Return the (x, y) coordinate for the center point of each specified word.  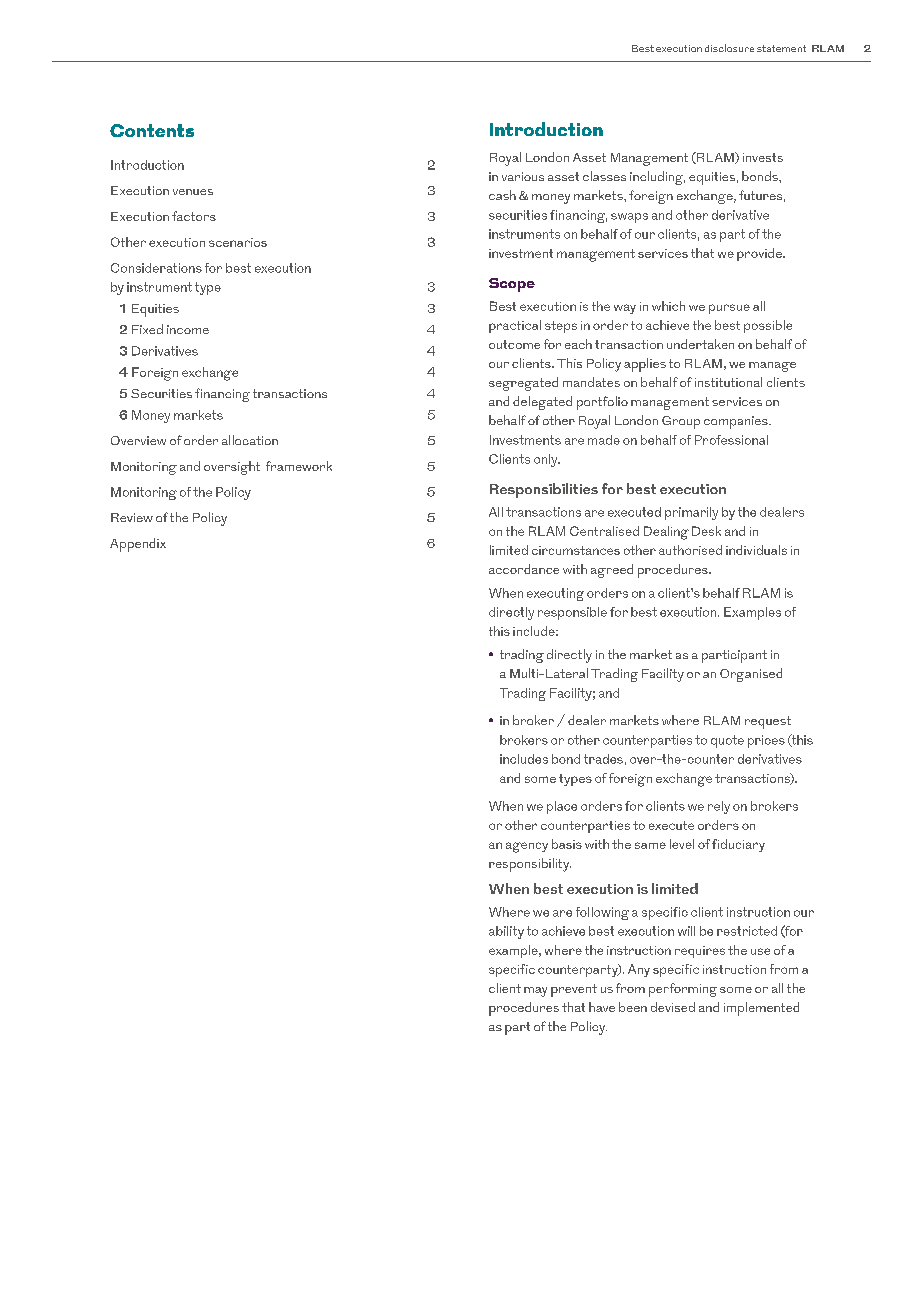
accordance (524, 569)
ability (506, 932)
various (523, 176)
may (535, 992)
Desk (706, 531)
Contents (152, 130)
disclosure (729, 48)
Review (132, 517)
